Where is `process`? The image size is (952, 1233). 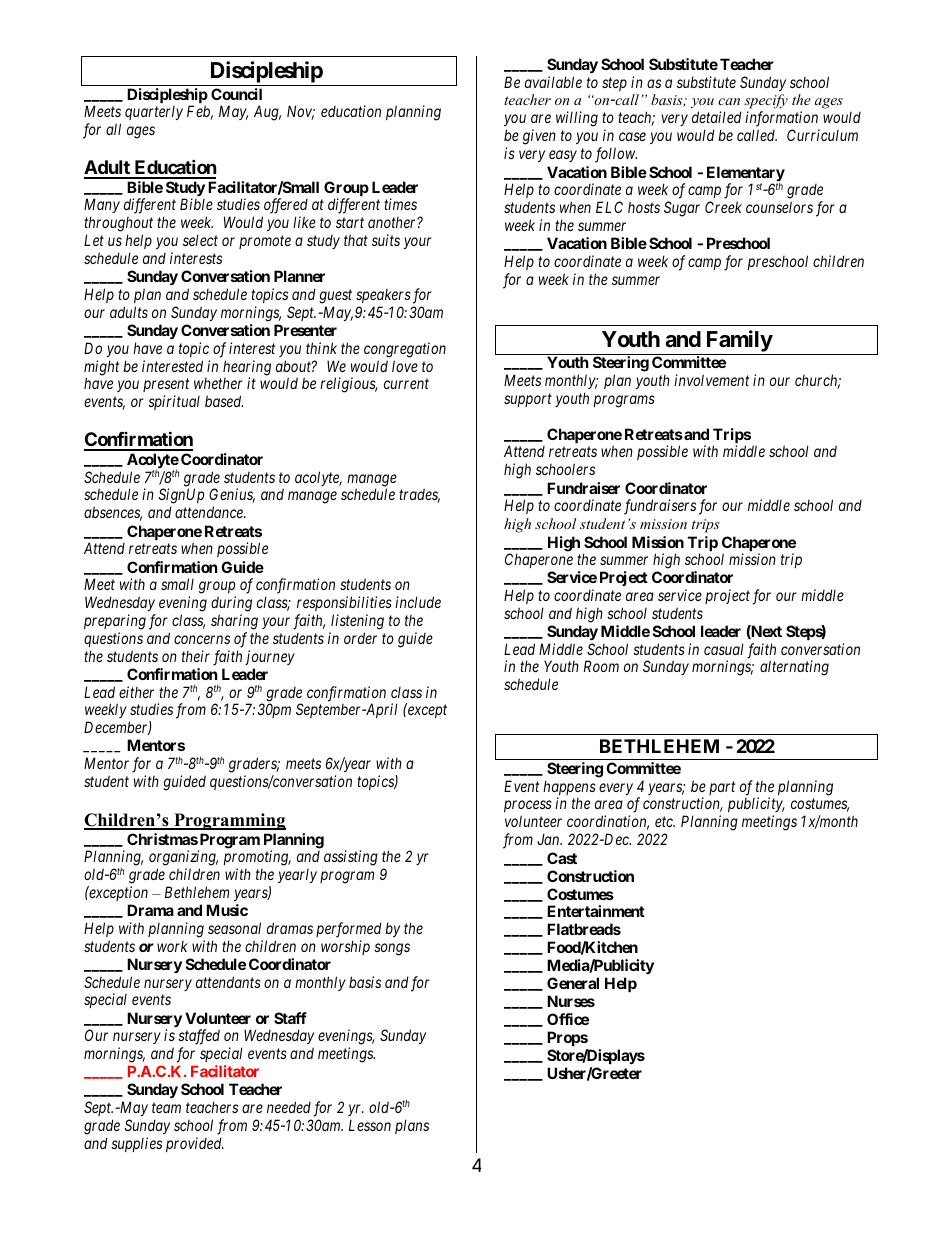 process is located at coordinates (528, 808).
